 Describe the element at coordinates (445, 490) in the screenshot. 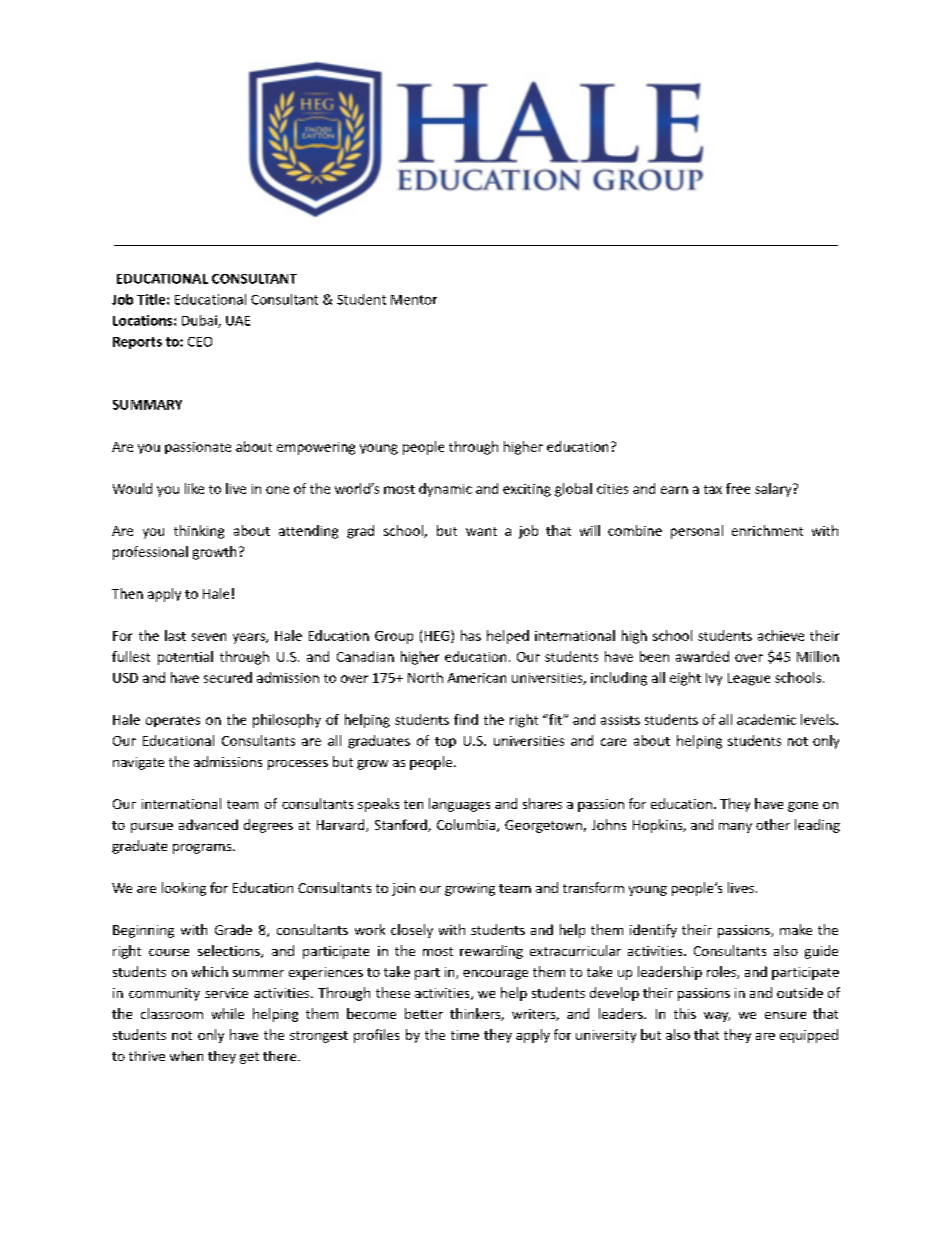

I see `dynamic` at that location.
